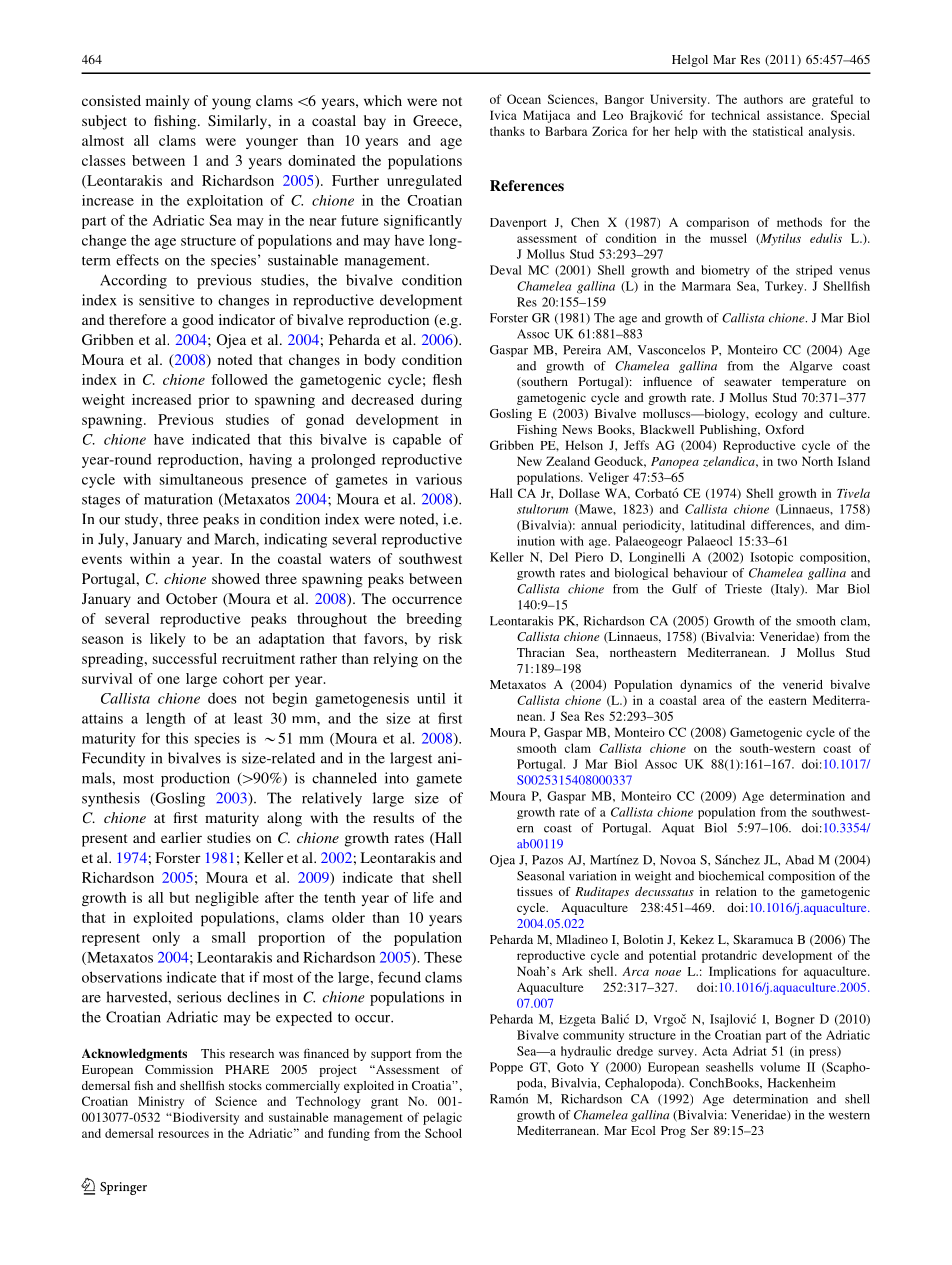 The image size is (952, 1265). What do you see at coordinates (787, 462) in the document?
I see `two` at bounding box center [787, 462].
